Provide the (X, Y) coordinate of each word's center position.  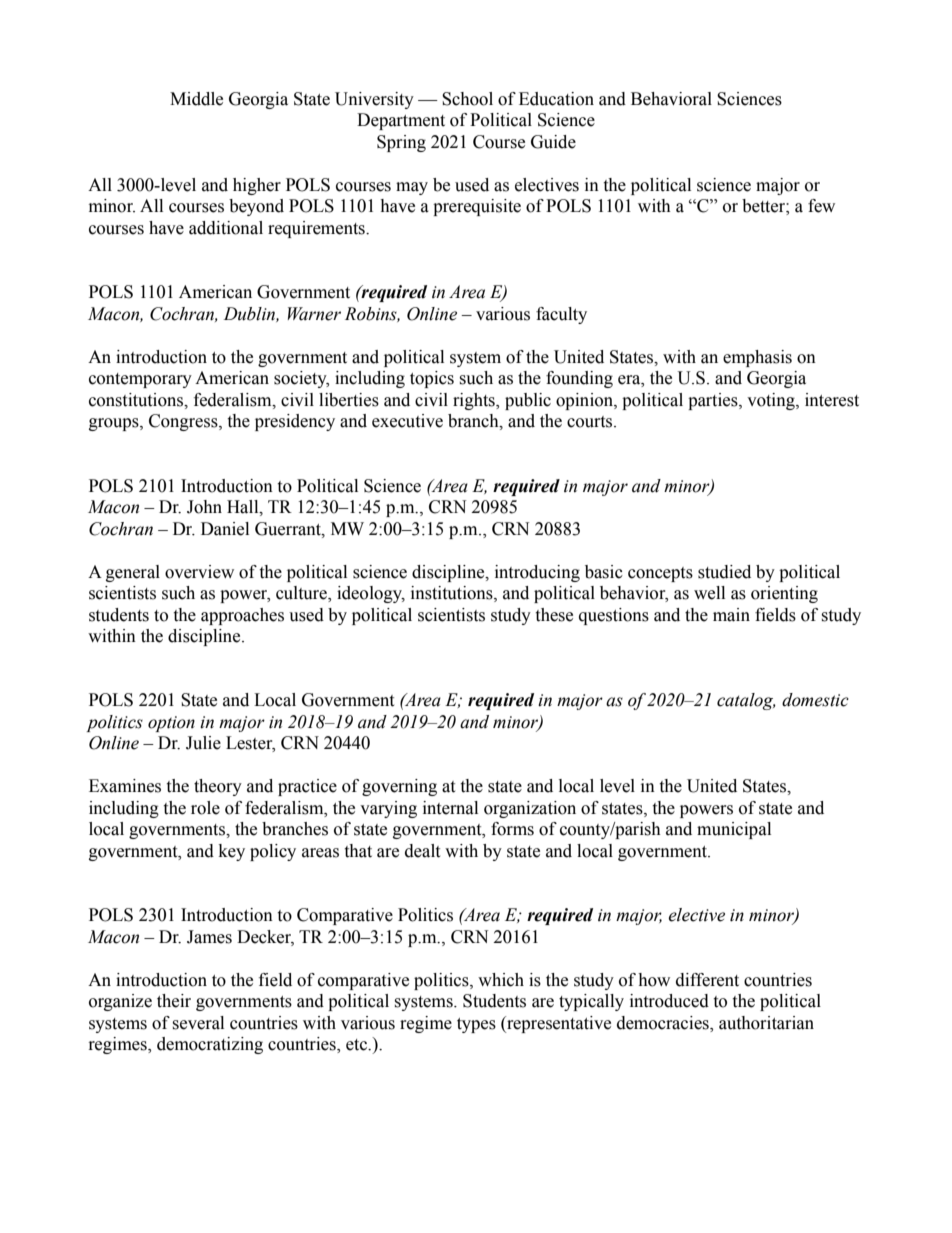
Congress (184, 422)
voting (772, 401)
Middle (196, 99)
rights (475, 401)
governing (399, 787)
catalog (746, 701)
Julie (203, 743)
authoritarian (766, 1023)
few (821, 206)
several (198, 1023)
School (467, 99)
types (476, 1025)
